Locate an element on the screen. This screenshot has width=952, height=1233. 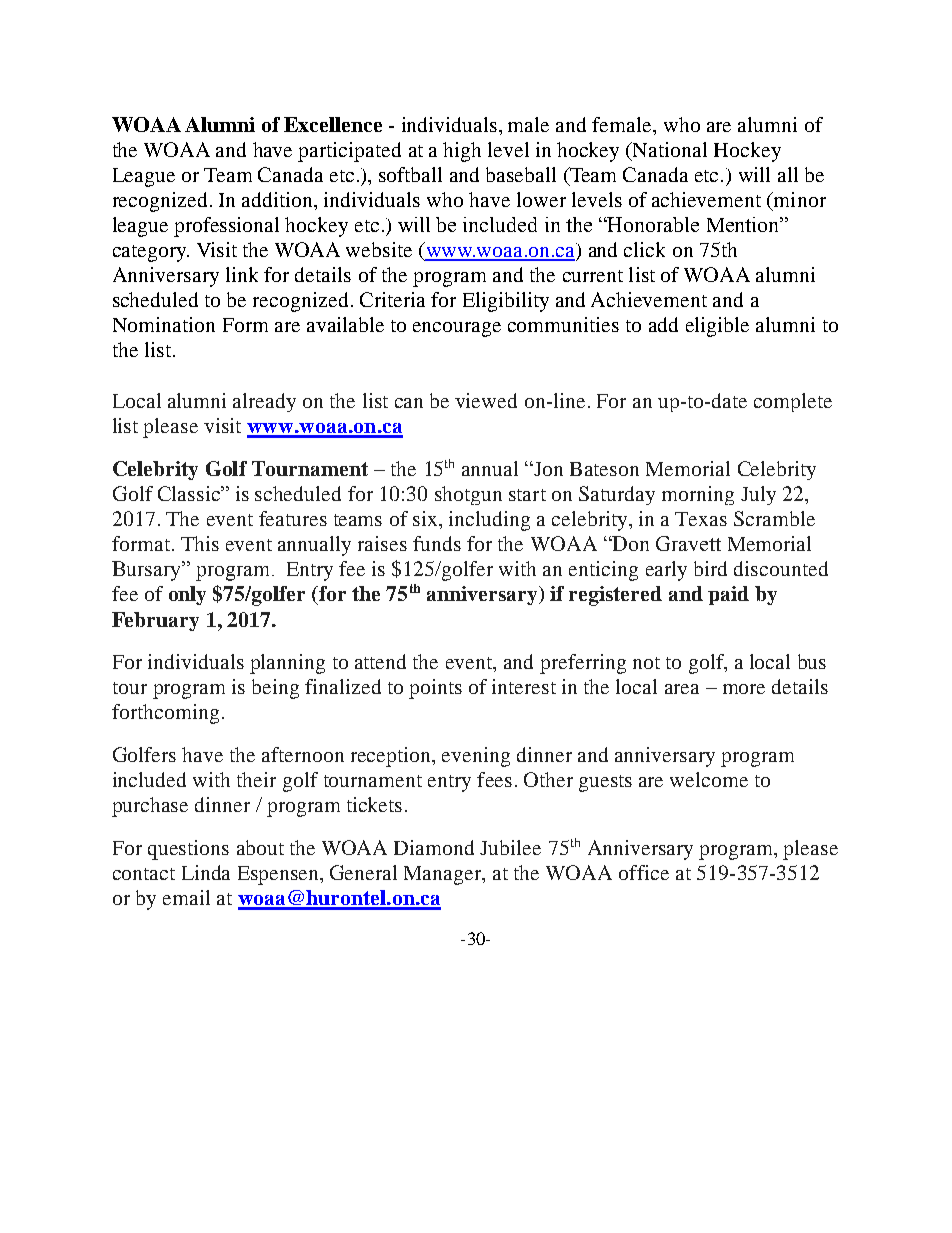
office is located at coordinates (644, 872).
